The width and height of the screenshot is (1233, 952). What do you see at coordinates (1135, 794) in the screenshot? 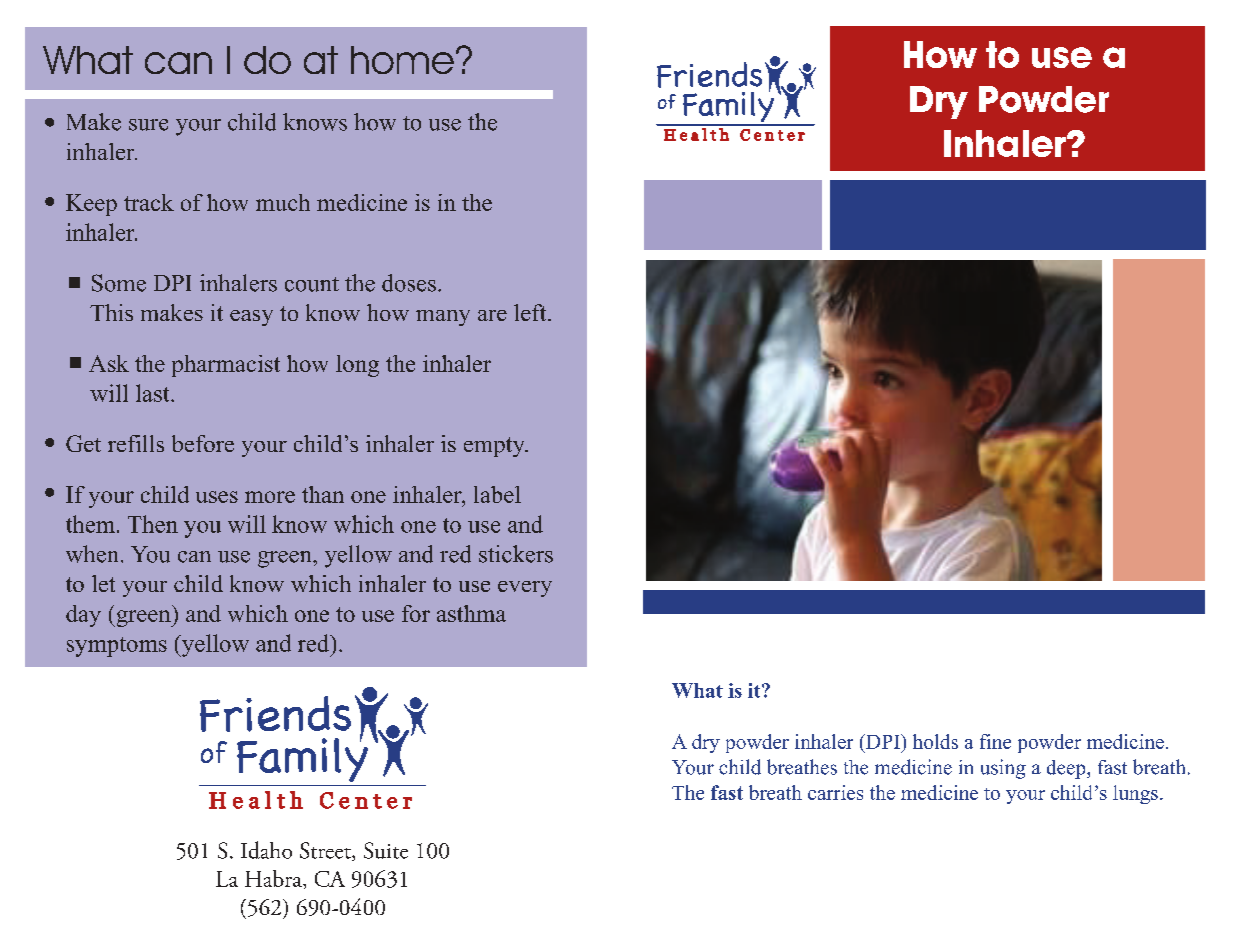
I see `lungs` at bounding box center [1135, 794].
